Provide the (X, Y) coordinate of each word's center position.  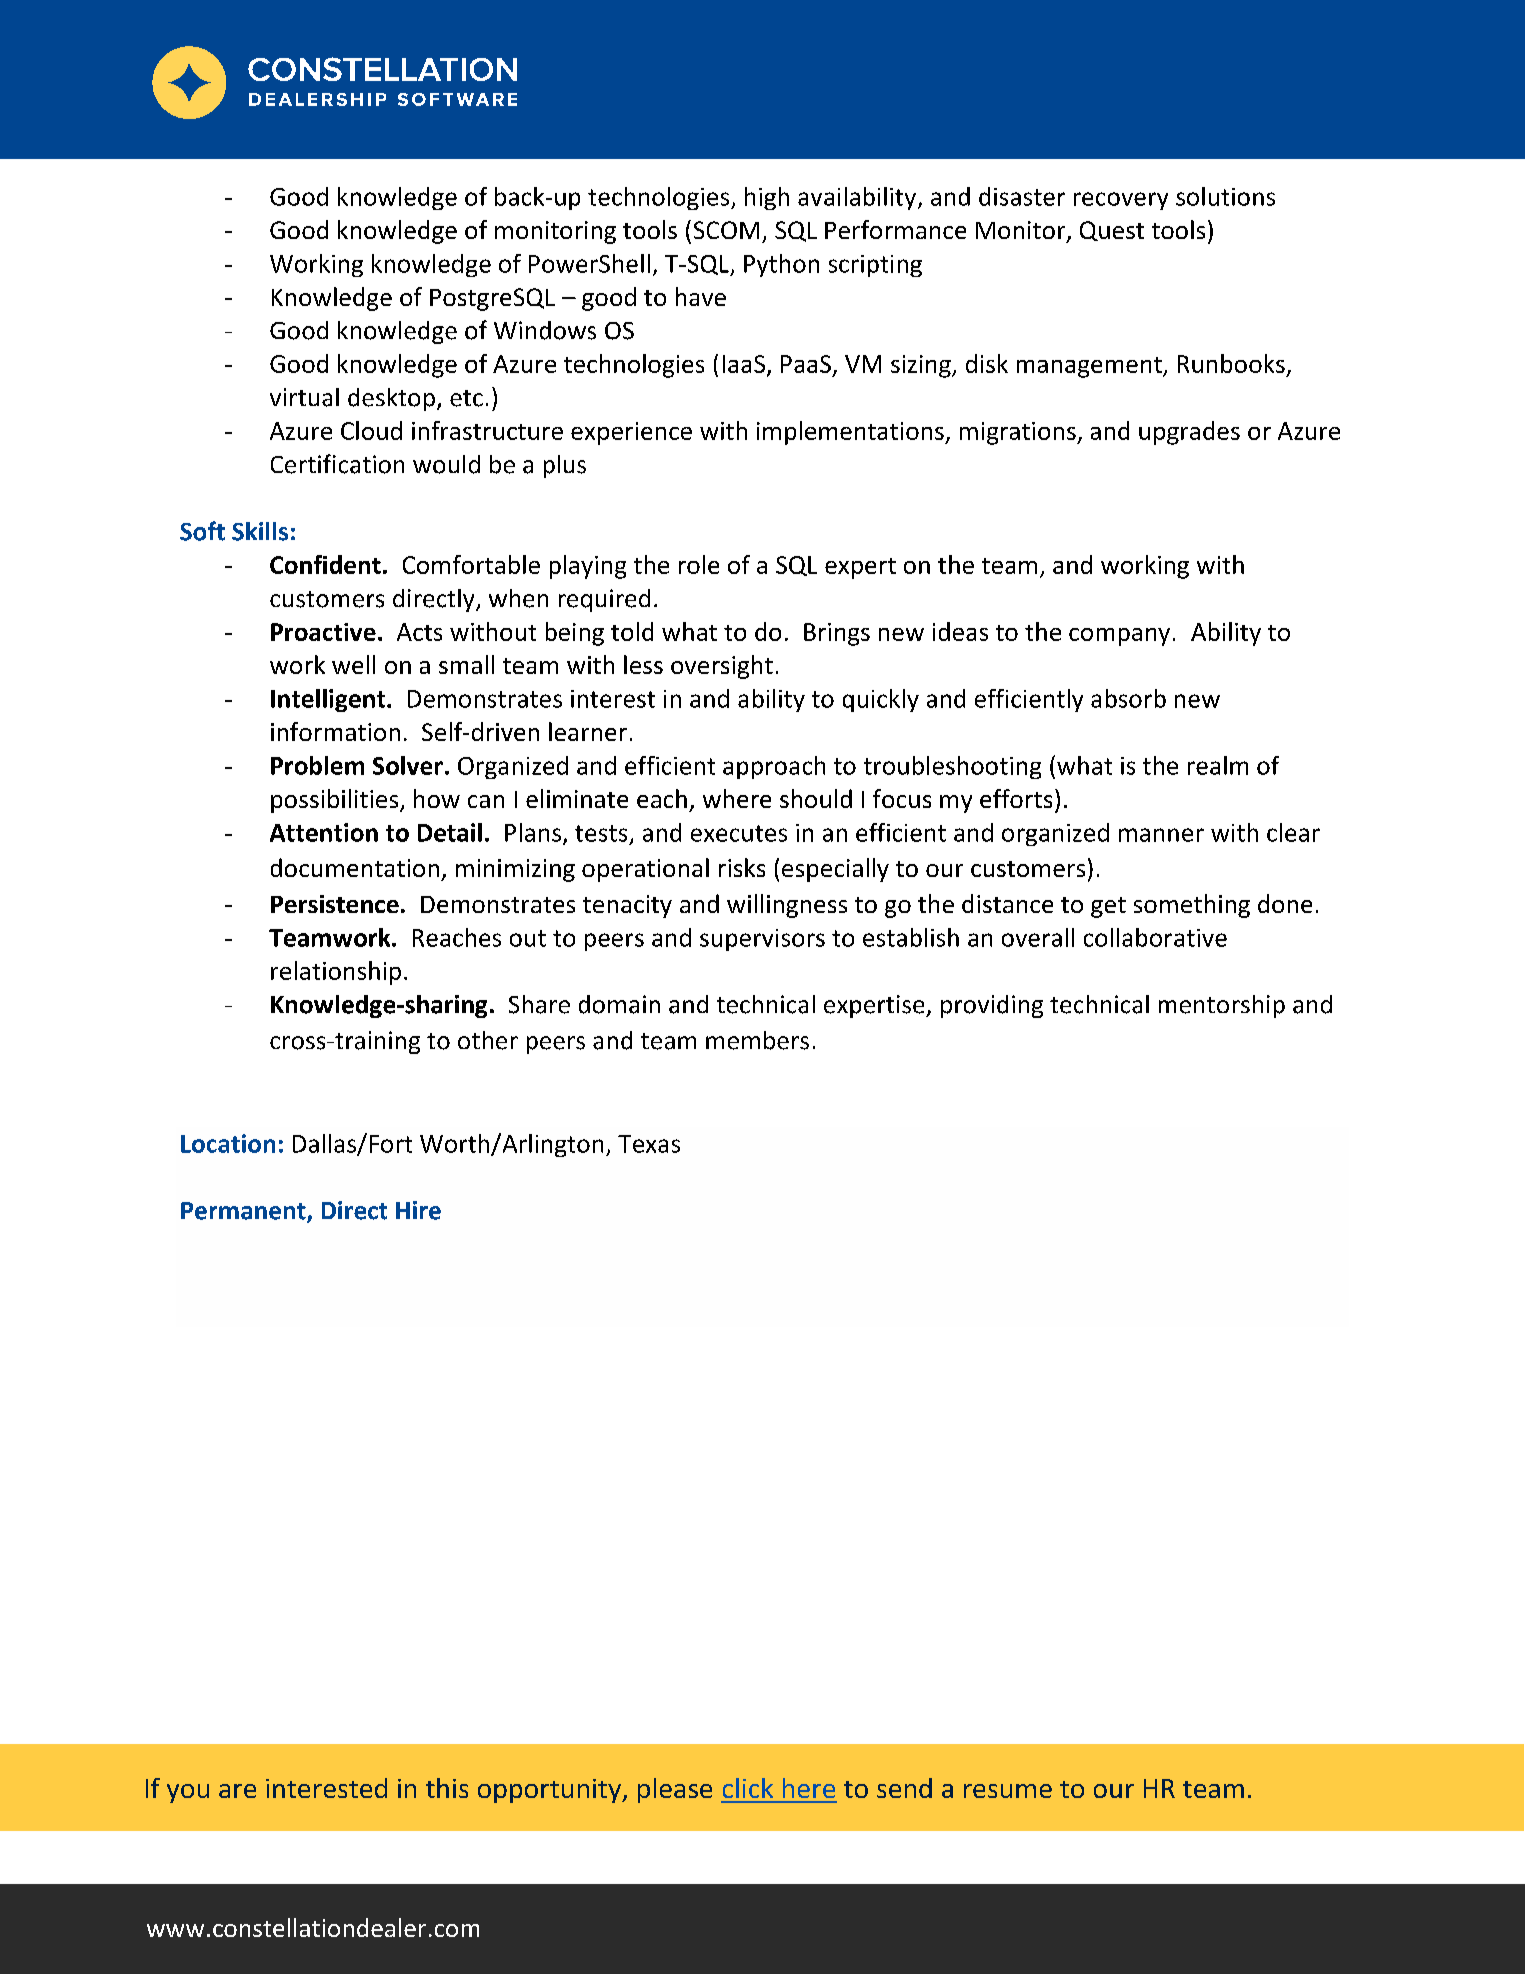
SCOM (726, 230)
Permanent (244, 1212)
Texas (649, 1144)
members (757, 1040)
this (447, 1788)
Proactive (323, 632)
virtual (304, 397)
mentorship (1222, 1006)
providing (992, 1006)
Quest (1112, 231)
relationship (336, 973)
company (1119, 637)
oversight (722, 667)
